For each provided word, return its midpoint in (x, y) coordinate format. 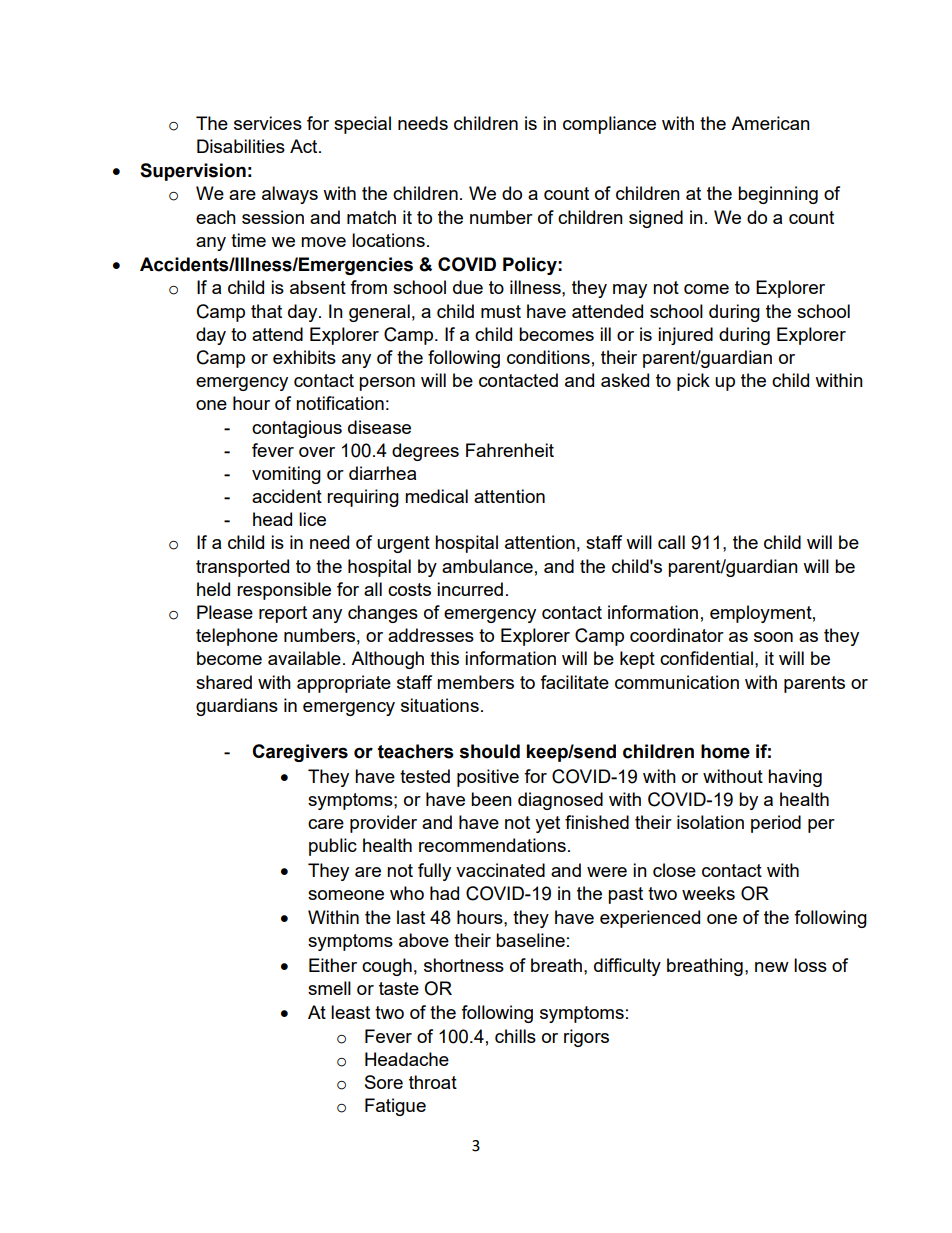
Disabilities (241, 146)
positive (488, 778)
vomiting (286, 475)
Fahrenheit (510, 450)
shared (224, 682)
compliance (609, 125)
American (770, 123)
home (725, 751)
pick (693, 382)
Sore (384, 1082)
